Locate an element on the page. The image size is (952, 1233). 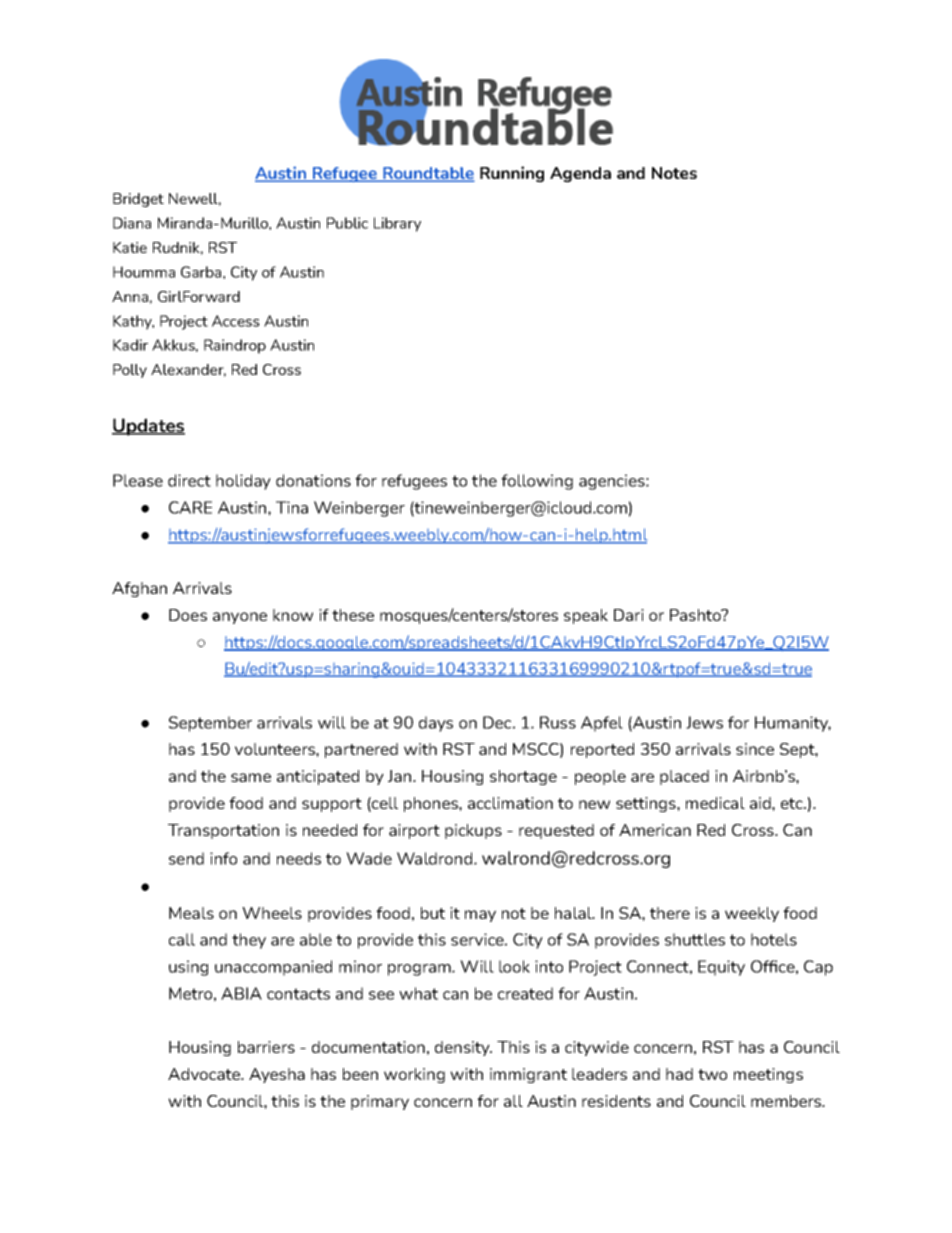
two is located at coordinates (712, 1074).
